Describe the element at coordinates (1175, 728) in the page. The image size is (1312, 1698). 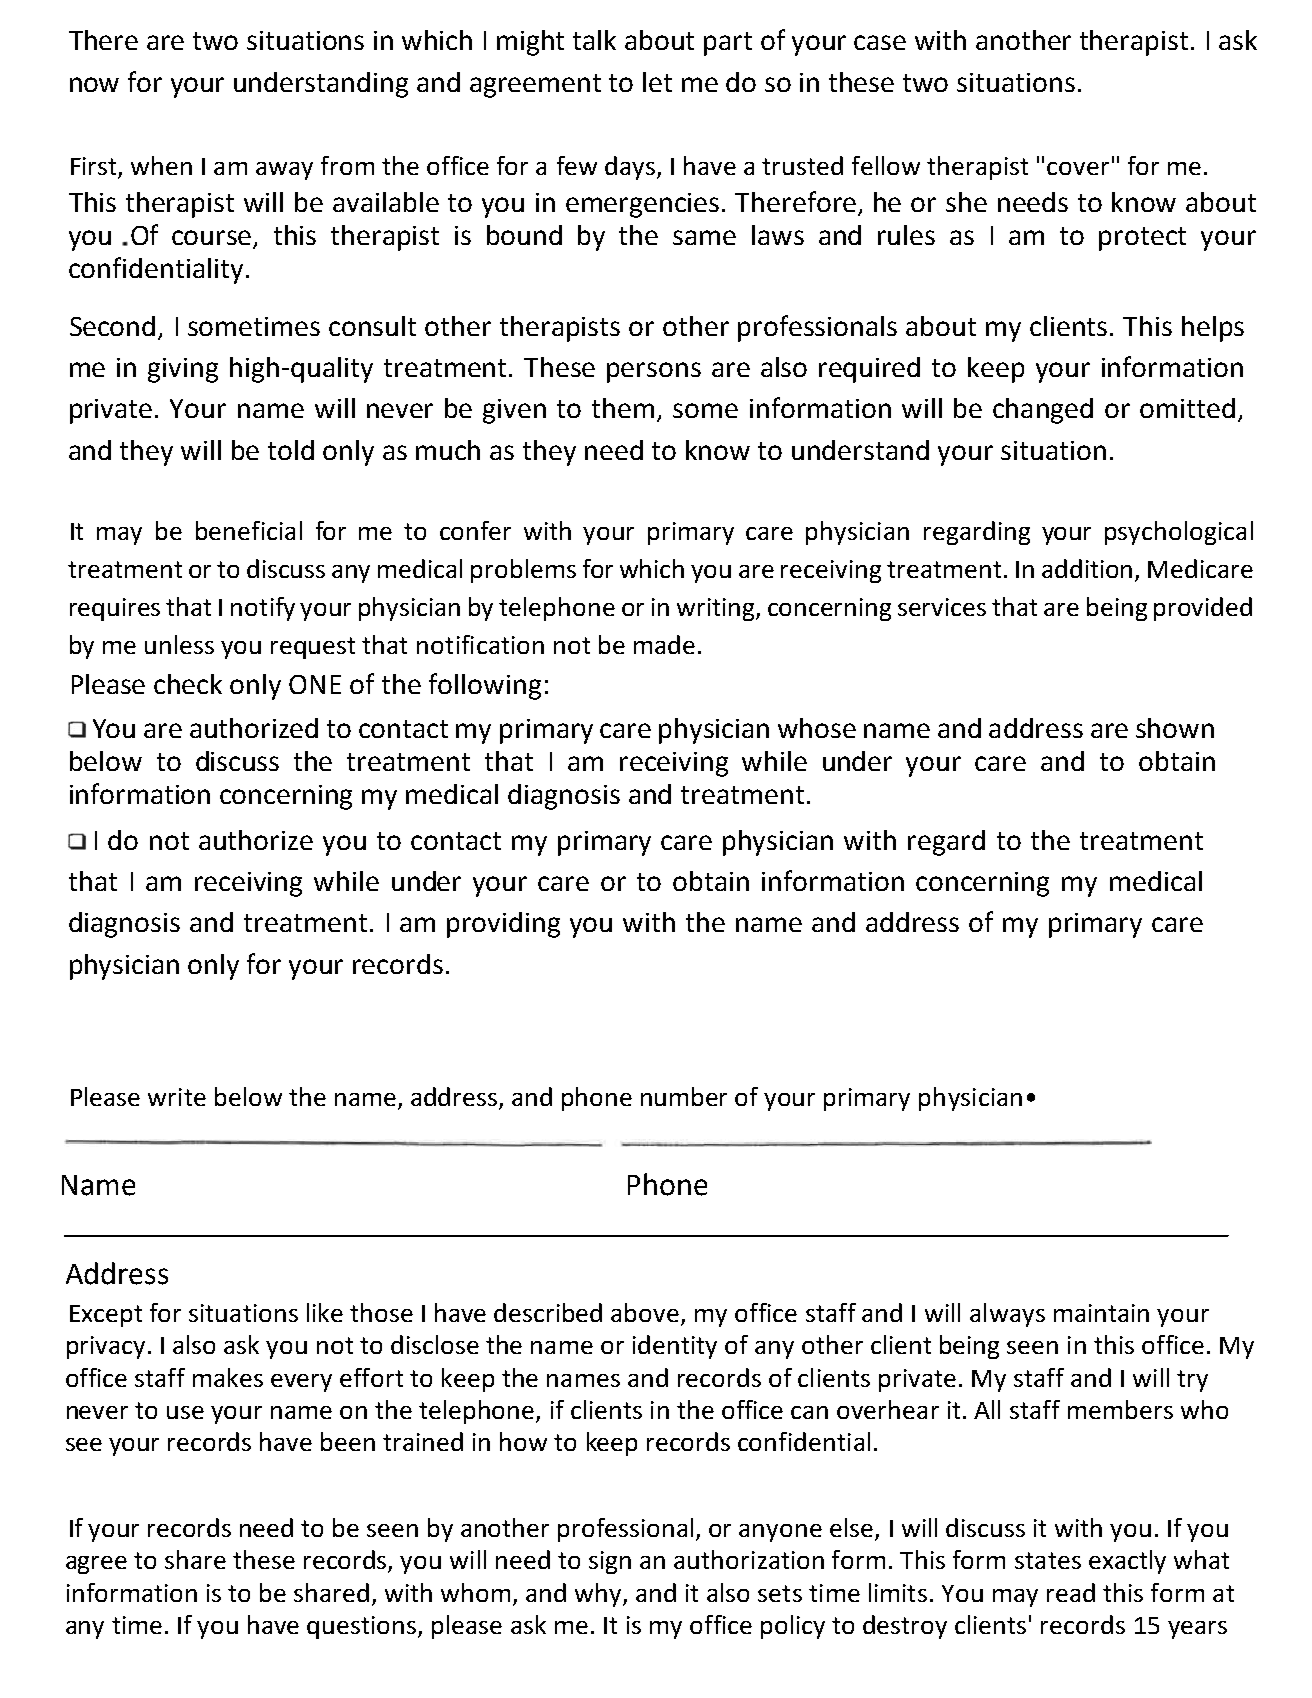
I see `shown` at that location.
